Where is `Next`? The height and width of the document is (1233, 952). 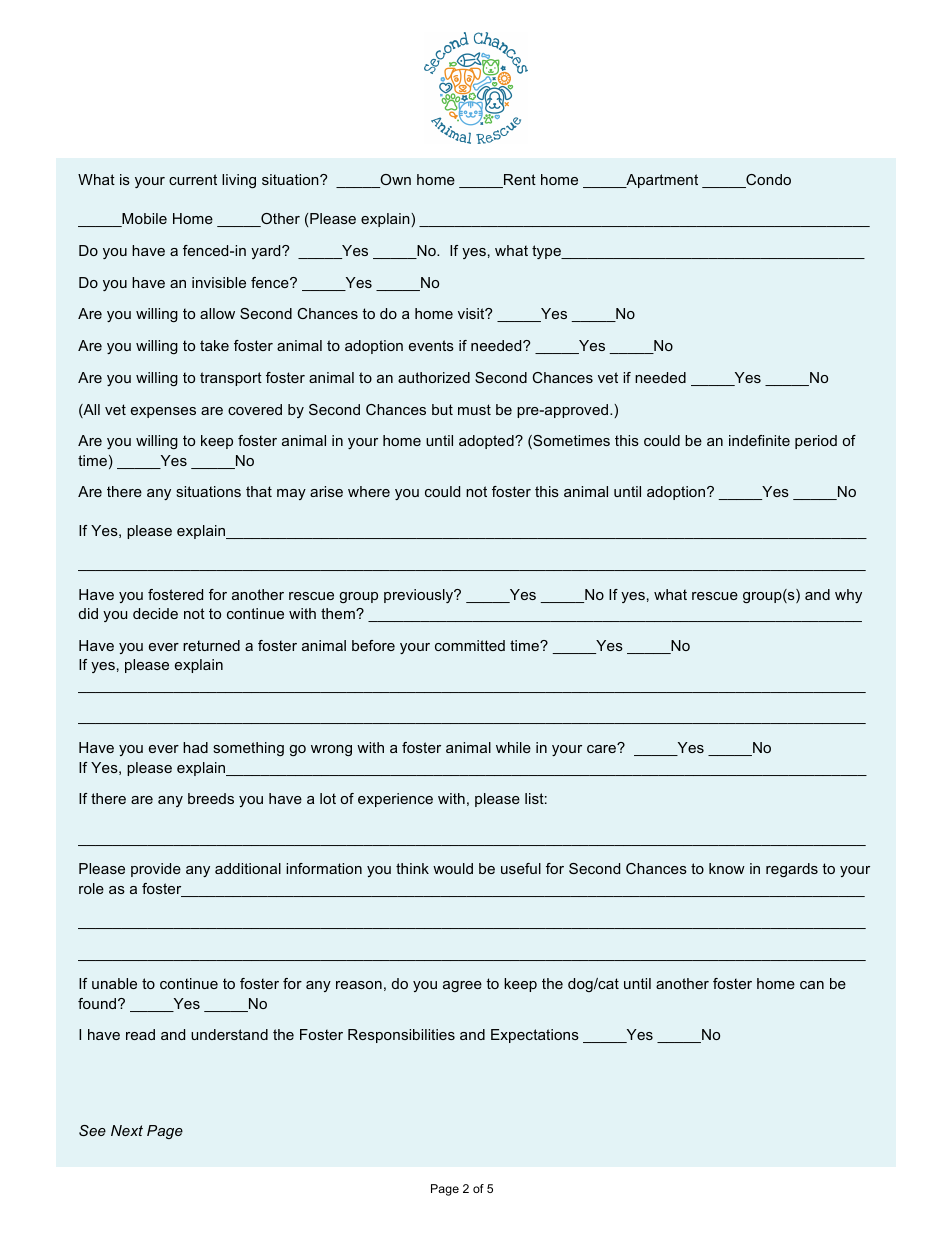 Next is located at coordinates (127, 1130).
